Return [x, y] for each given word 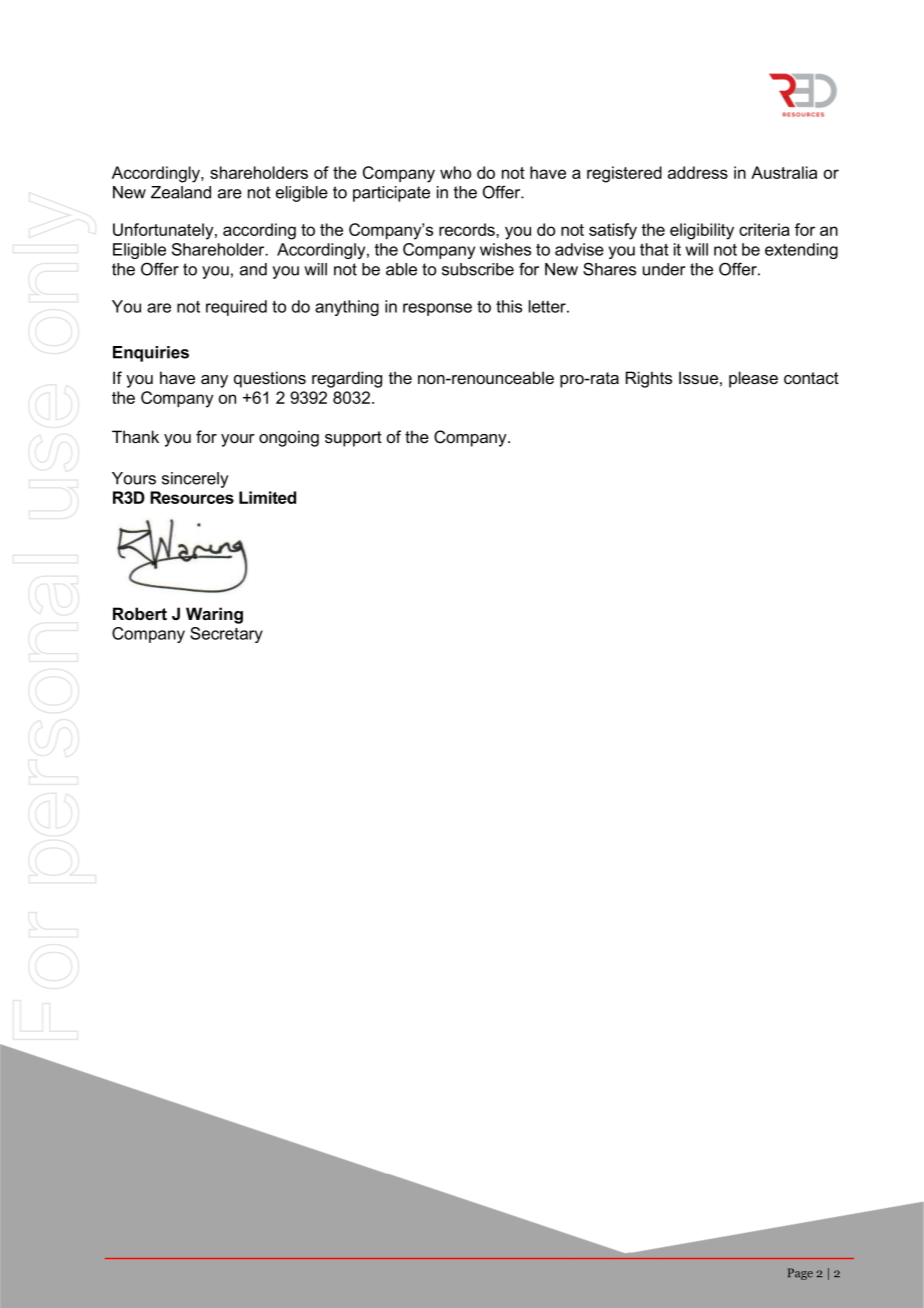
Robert [140, 613]
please [753, 379]
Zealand [181, 192]
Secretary [226, 635]
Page [800, 1274]
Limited [267, 497]
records [468, 229]
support [353, 439]
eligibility [702, 231]
